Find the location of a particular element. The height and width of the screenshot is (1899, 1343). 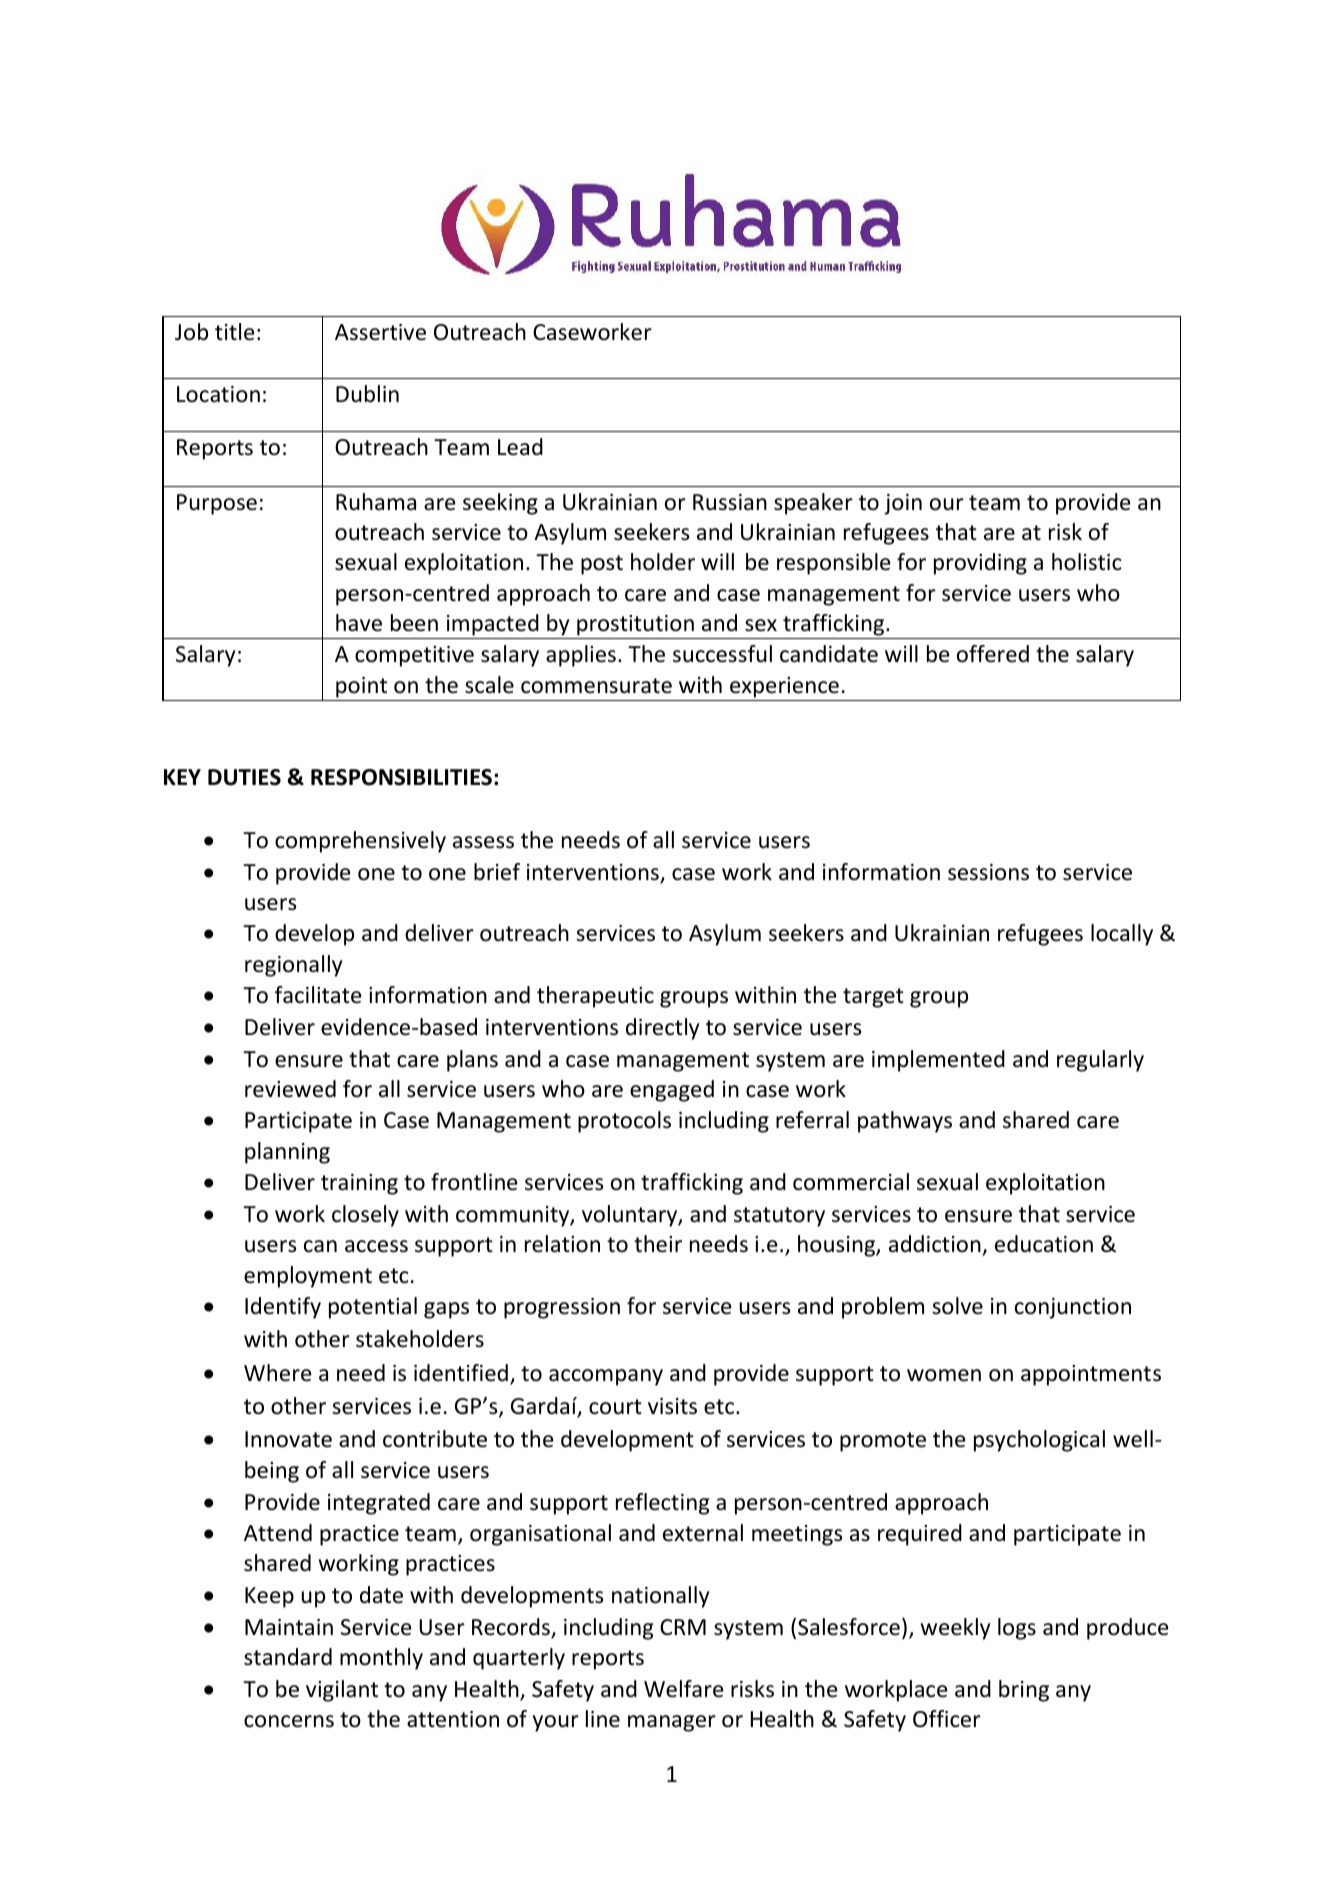

bring is located at coordinates (1024, 1691).
